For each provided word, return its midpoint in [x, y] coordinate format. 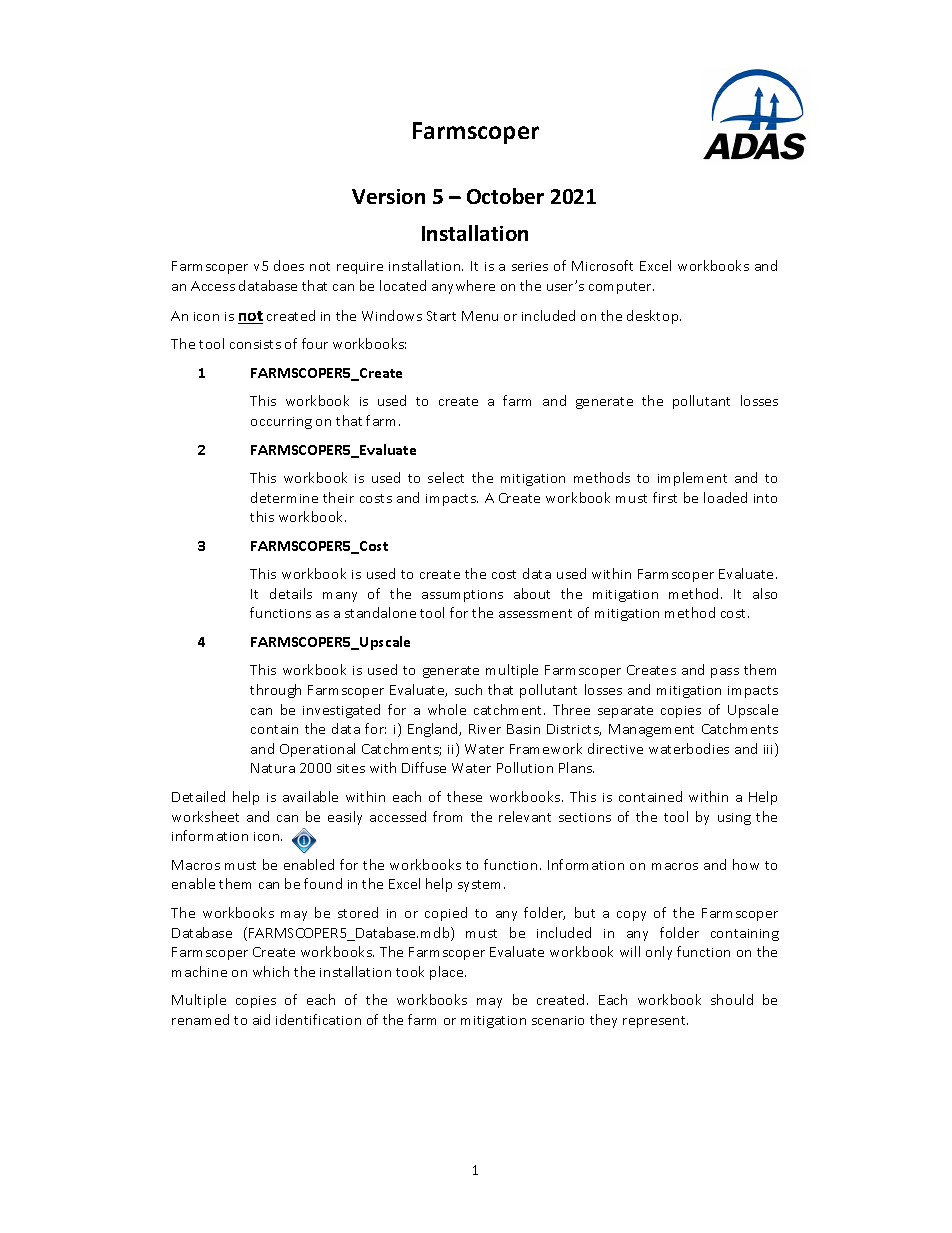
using [734, 819]
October [505, 196]
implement [692, 479]
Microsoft [602, 265]
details [291, 593]
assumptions [462, 596]
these [464, 796]
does [289, 265]
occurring [281, 423]
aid [261, 1019]
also [765, 593]
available [310, 796]
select [446, 477]
